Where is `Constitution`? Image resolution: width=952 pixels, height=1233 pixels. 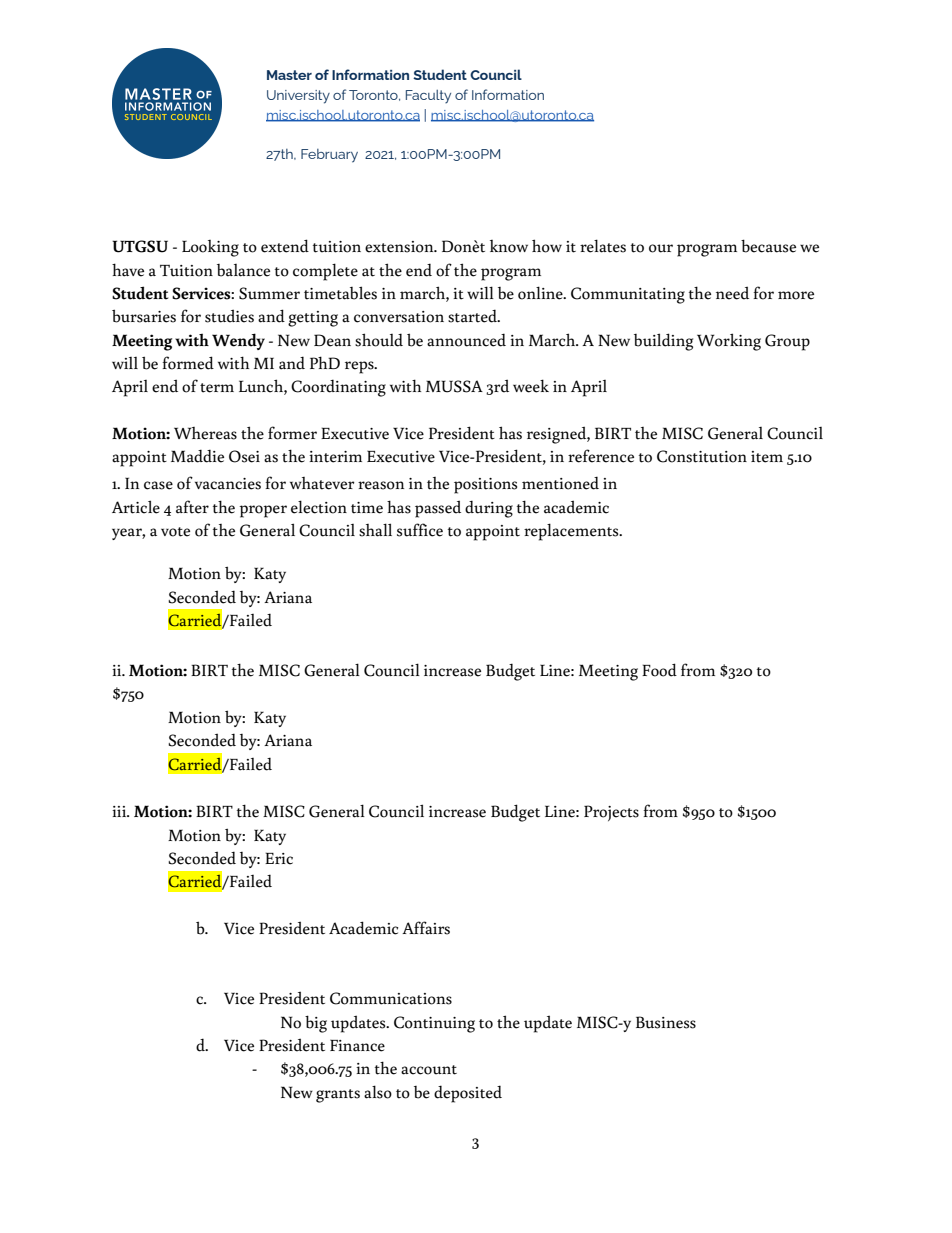 Constitution is located at coordinates (702, 456).
